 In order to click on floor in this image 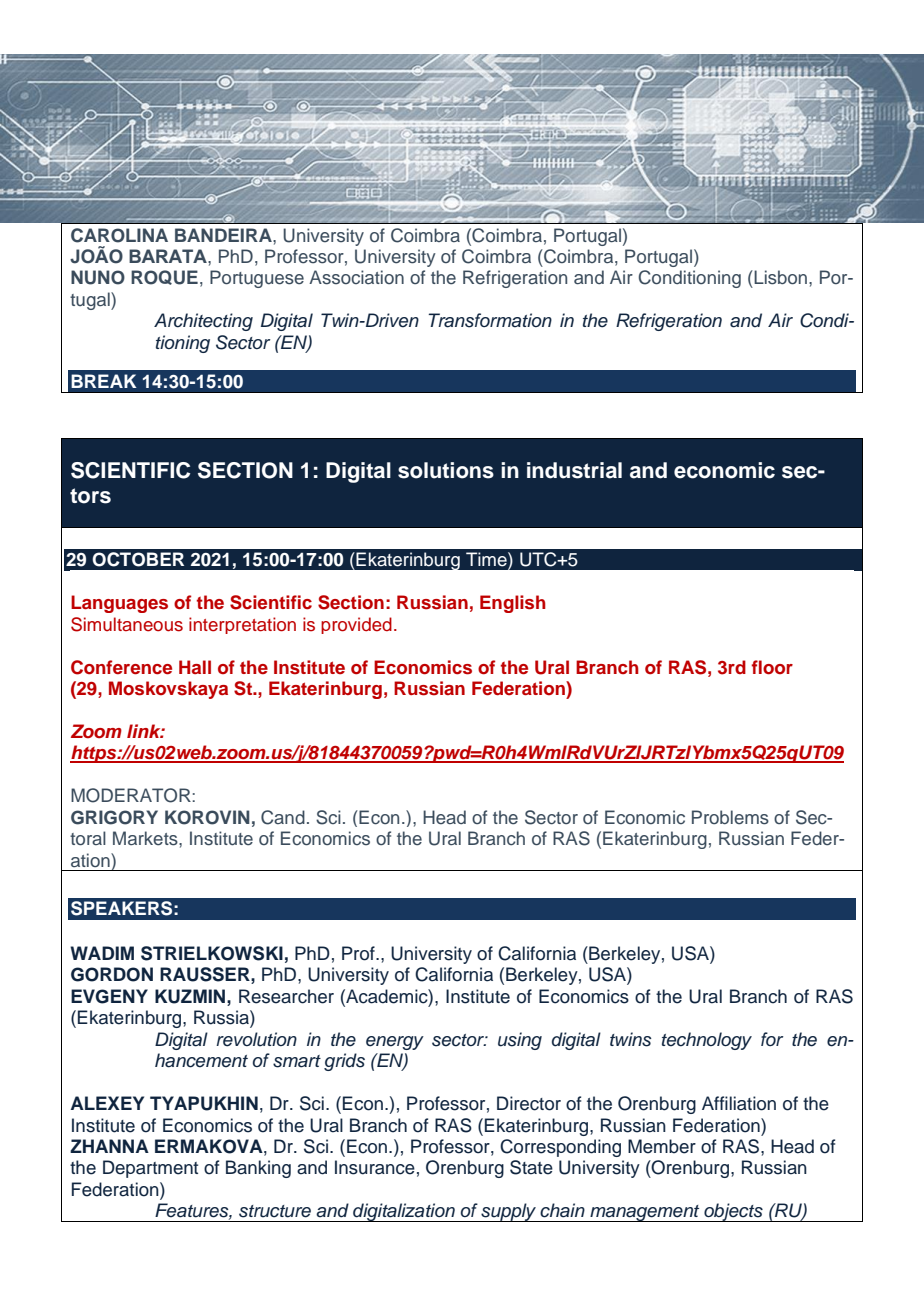, I will do `click(772, 667)`.
